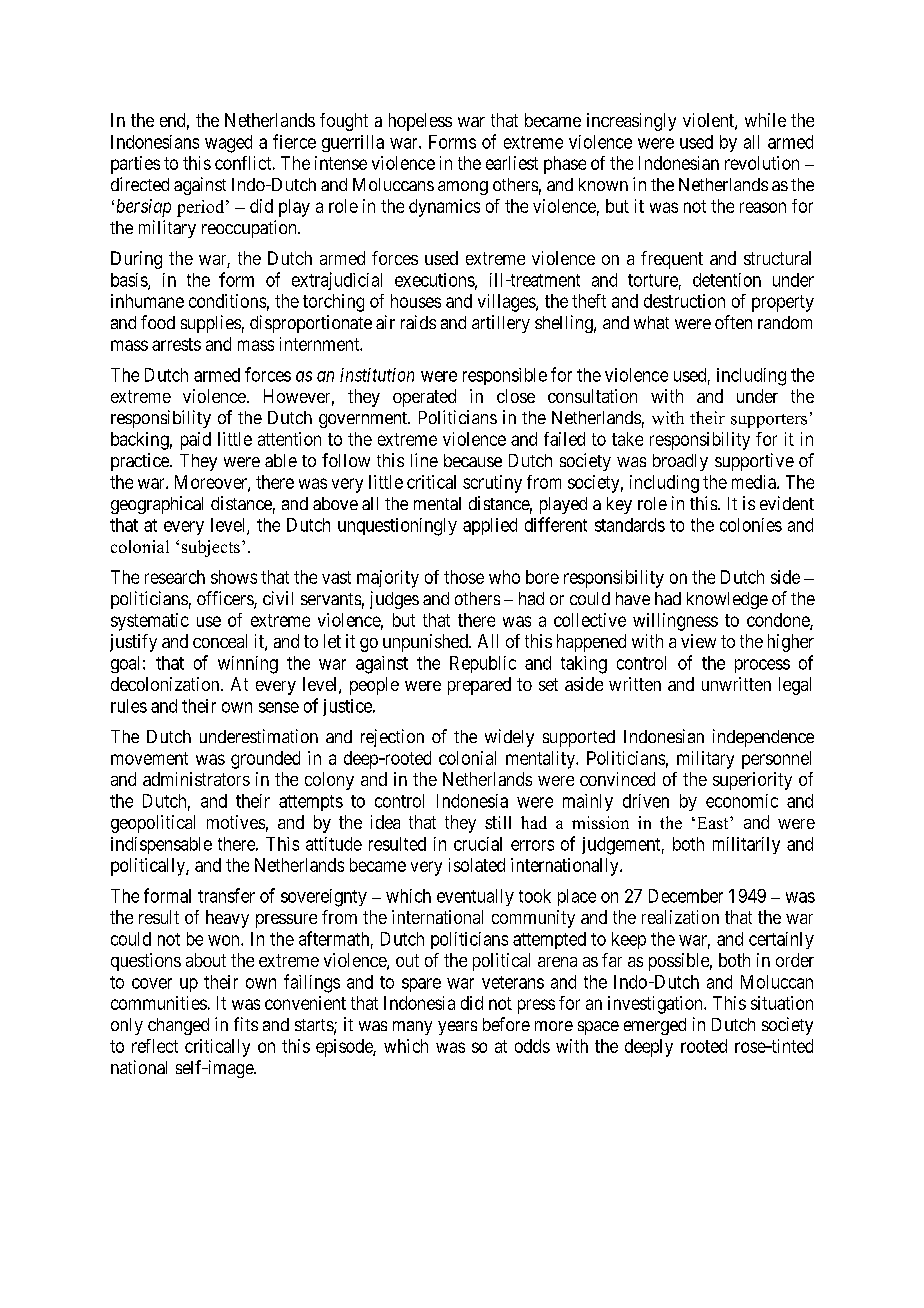  What do you see at coordinates (727, 600) in the document?
I see `knowledge` at bounding box center [727, 600].
